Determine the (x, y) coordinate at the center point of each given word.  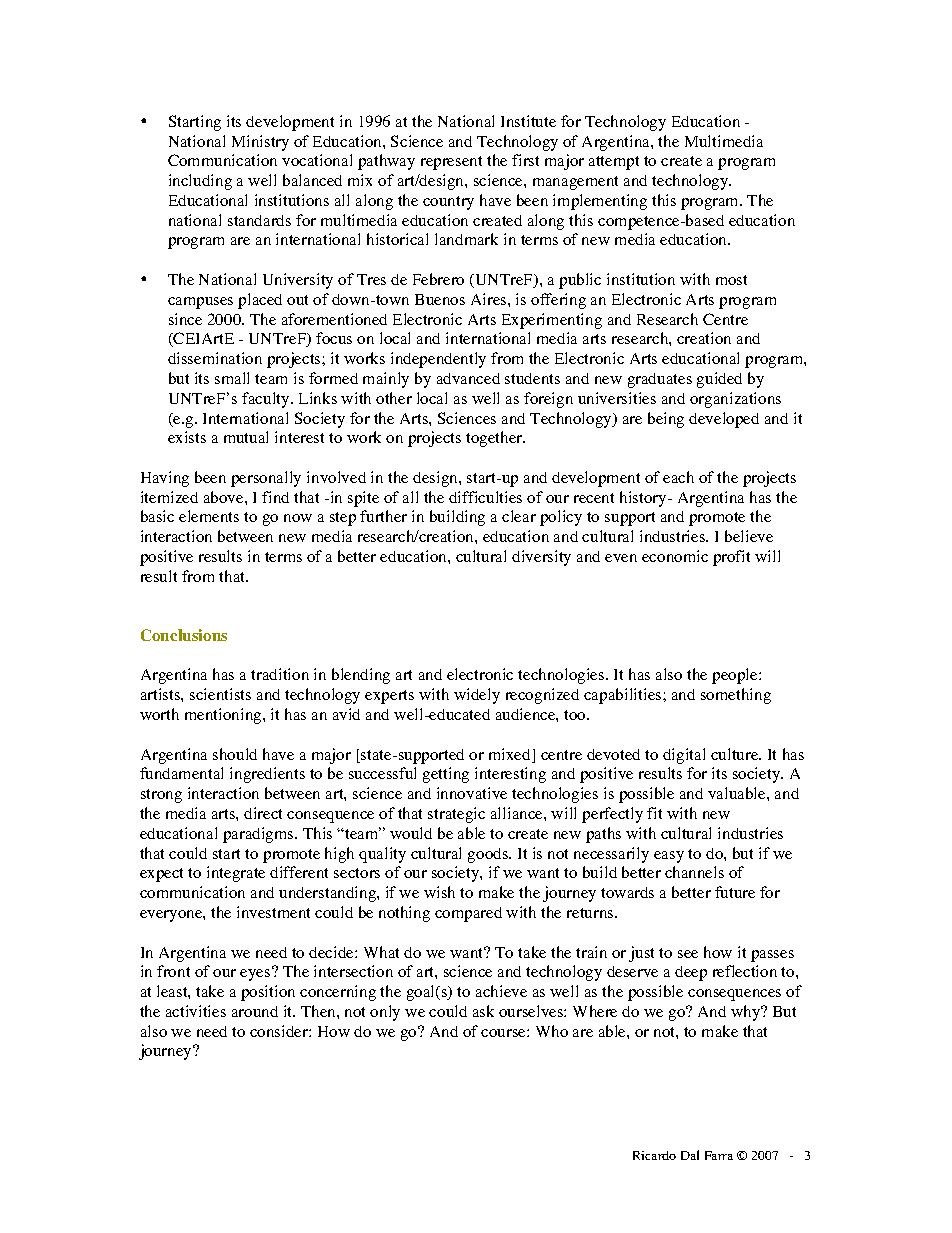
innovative (472, 793)
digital (684, 756)
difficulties (485, 497)
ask (483, 1011)
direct (263, 813)
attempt (614, 163)
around (255, 1011)
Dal (690, 1155)
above (225, 497)
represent (451, 163)
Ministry (260, 143)
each (678, 477)
